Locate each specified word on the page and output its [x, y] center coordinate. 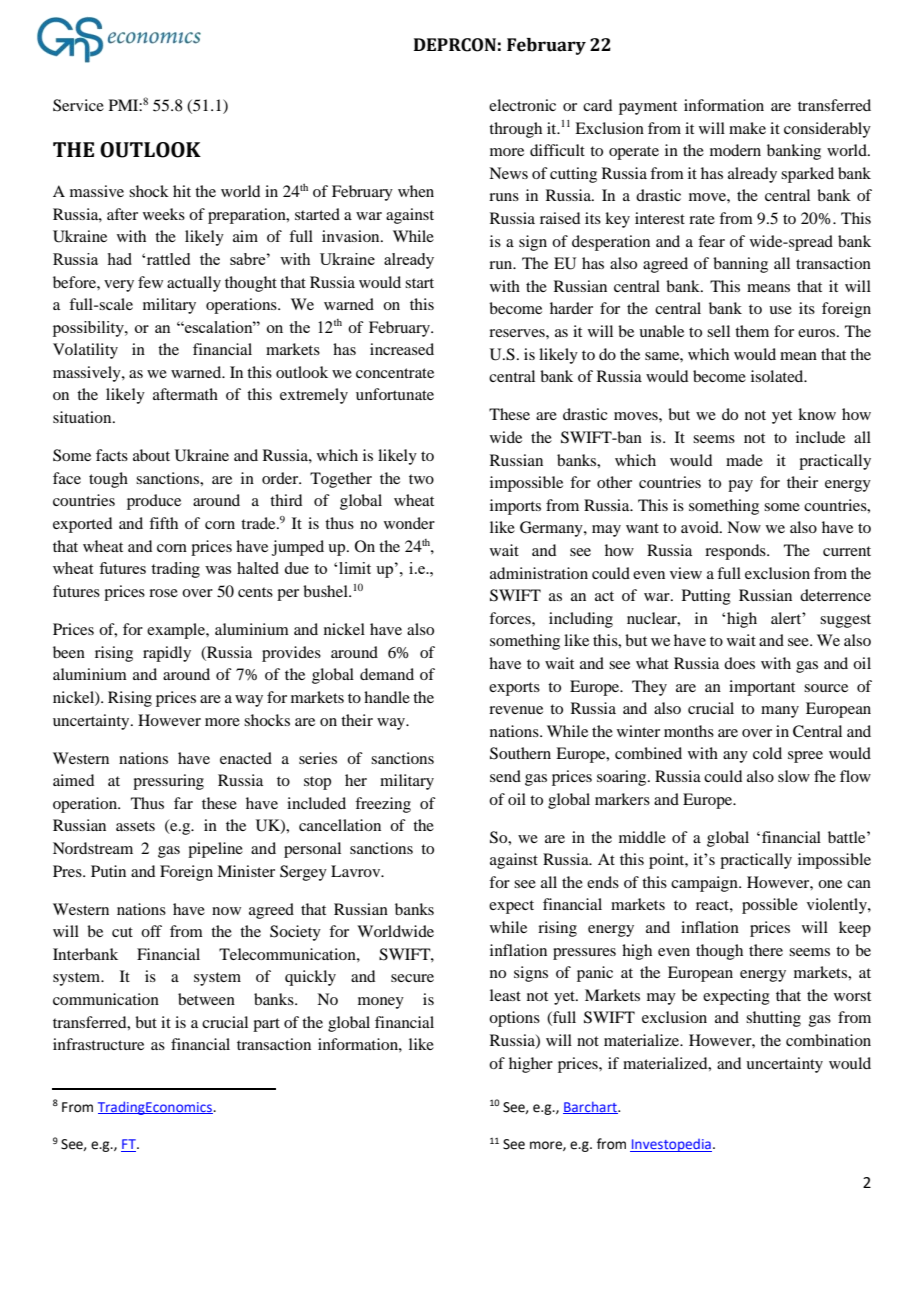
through [515, 130]
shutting [773, 1019]
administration [539, 573]
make [747, 128]
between [206, 999]
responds [736, 552]
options [514, 1019]
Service [78, 105]
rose [163, 593]
